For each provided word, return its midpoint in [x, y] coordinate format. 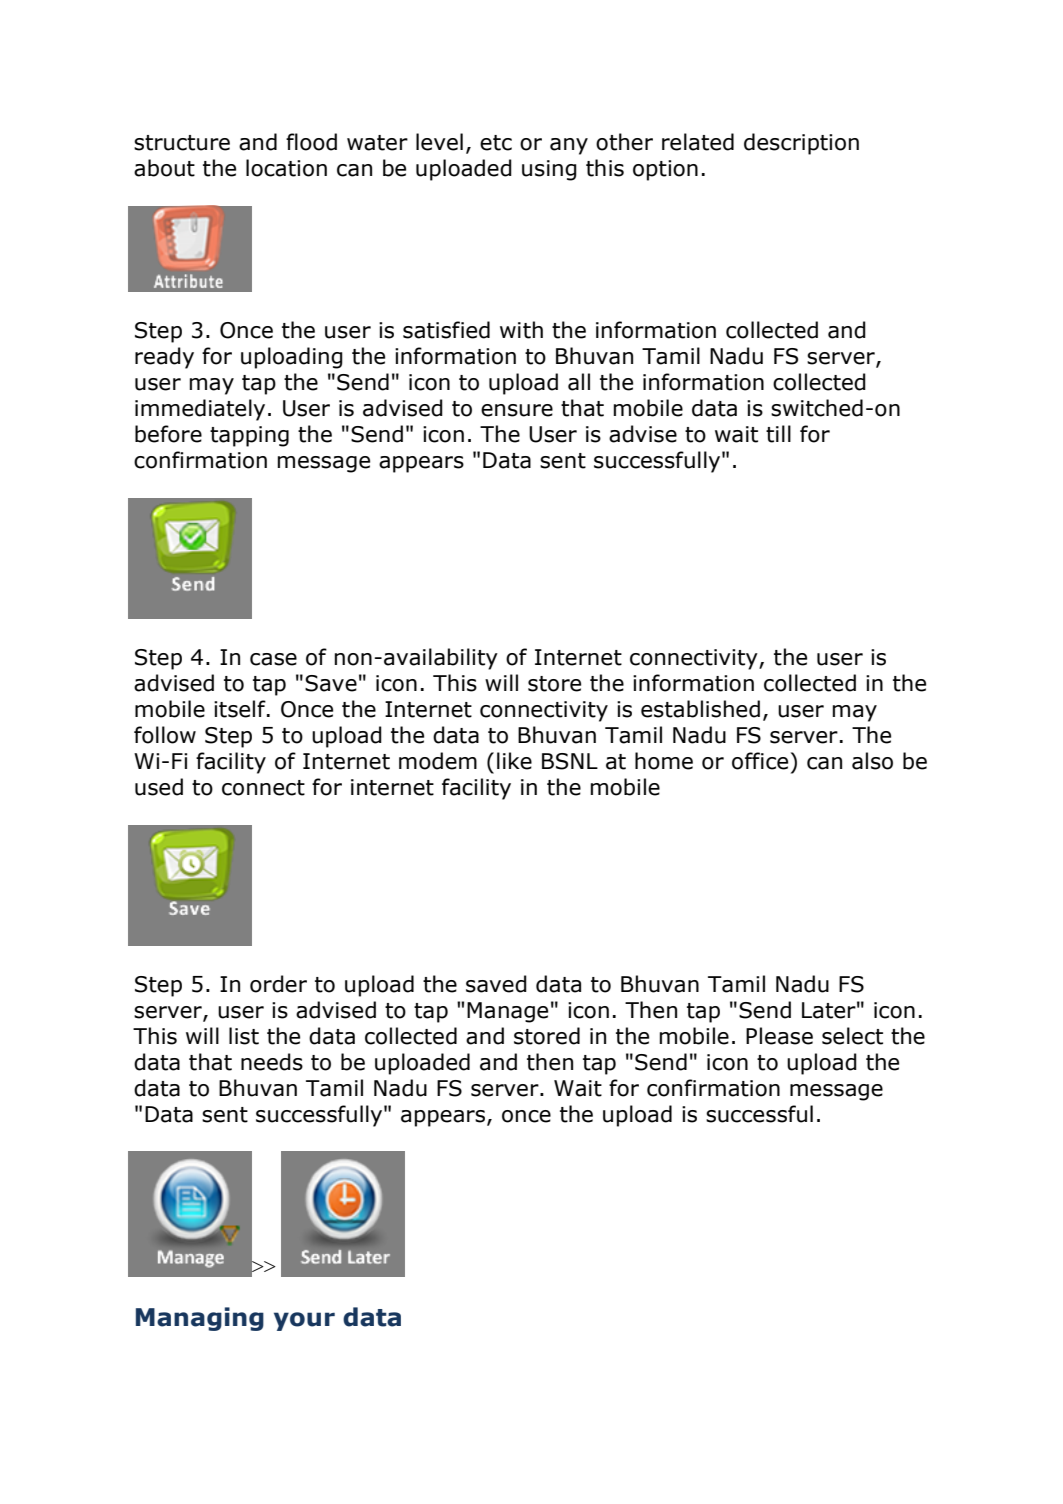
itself [241, 709]
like [514, 761]
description [801, 144]
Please [779, 1036]
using [549, 170]
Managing [200, 1319]
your [304, 1321]
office [760, 761]
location [286, 168]
